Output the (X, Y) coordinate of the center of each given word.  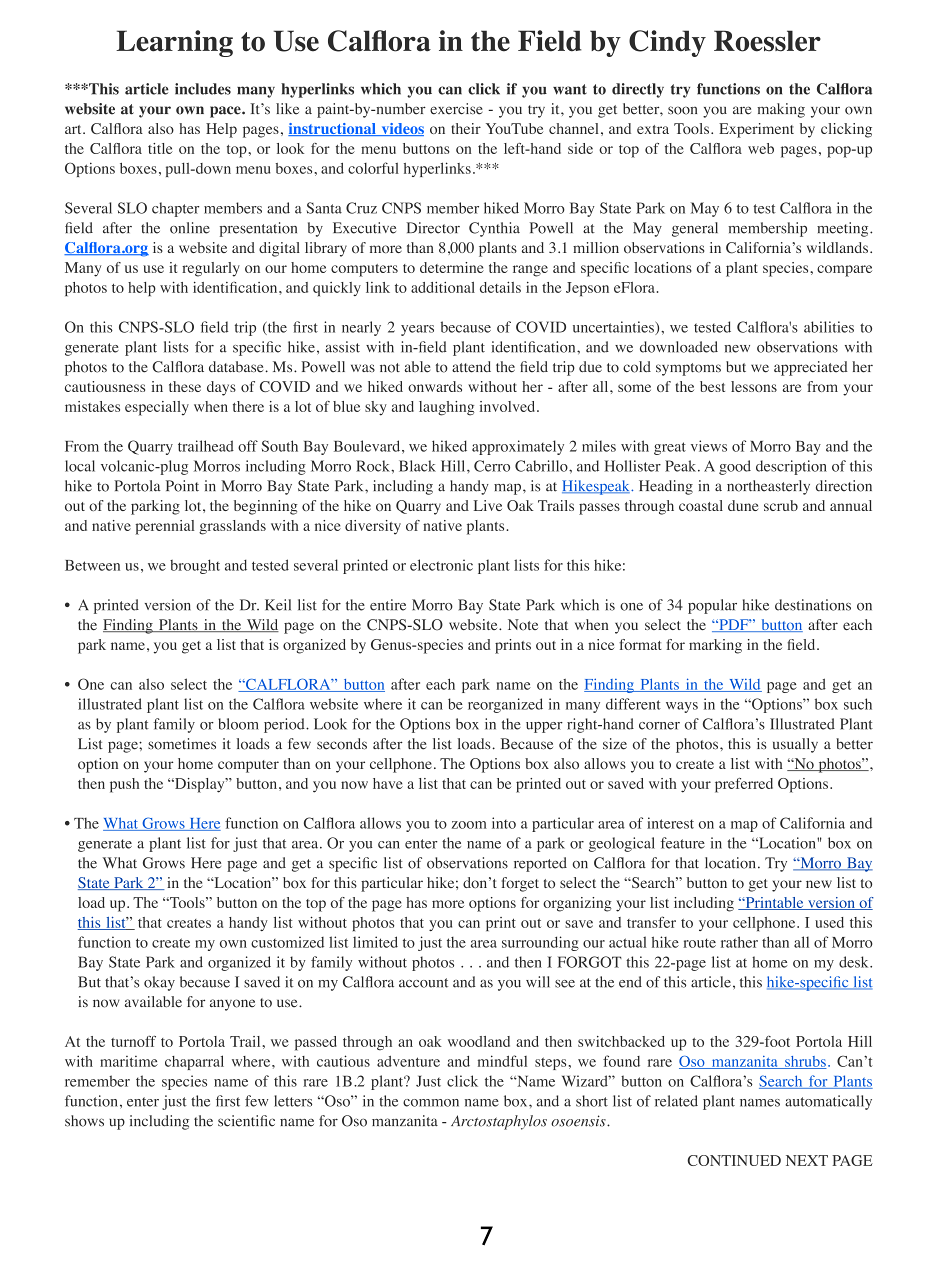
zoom (469, 825)
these (185, 386)
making (781, 110)
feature (683, 843)
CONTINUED (734, 1160)
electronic (441, 565)
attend (471, 367)
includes (203, 89)
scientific (246, 1121)
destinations (813, 605)
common (431, 1103)
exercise (456, 109)
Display (200, 785)
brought (195, 566)
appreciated (811, 368)
